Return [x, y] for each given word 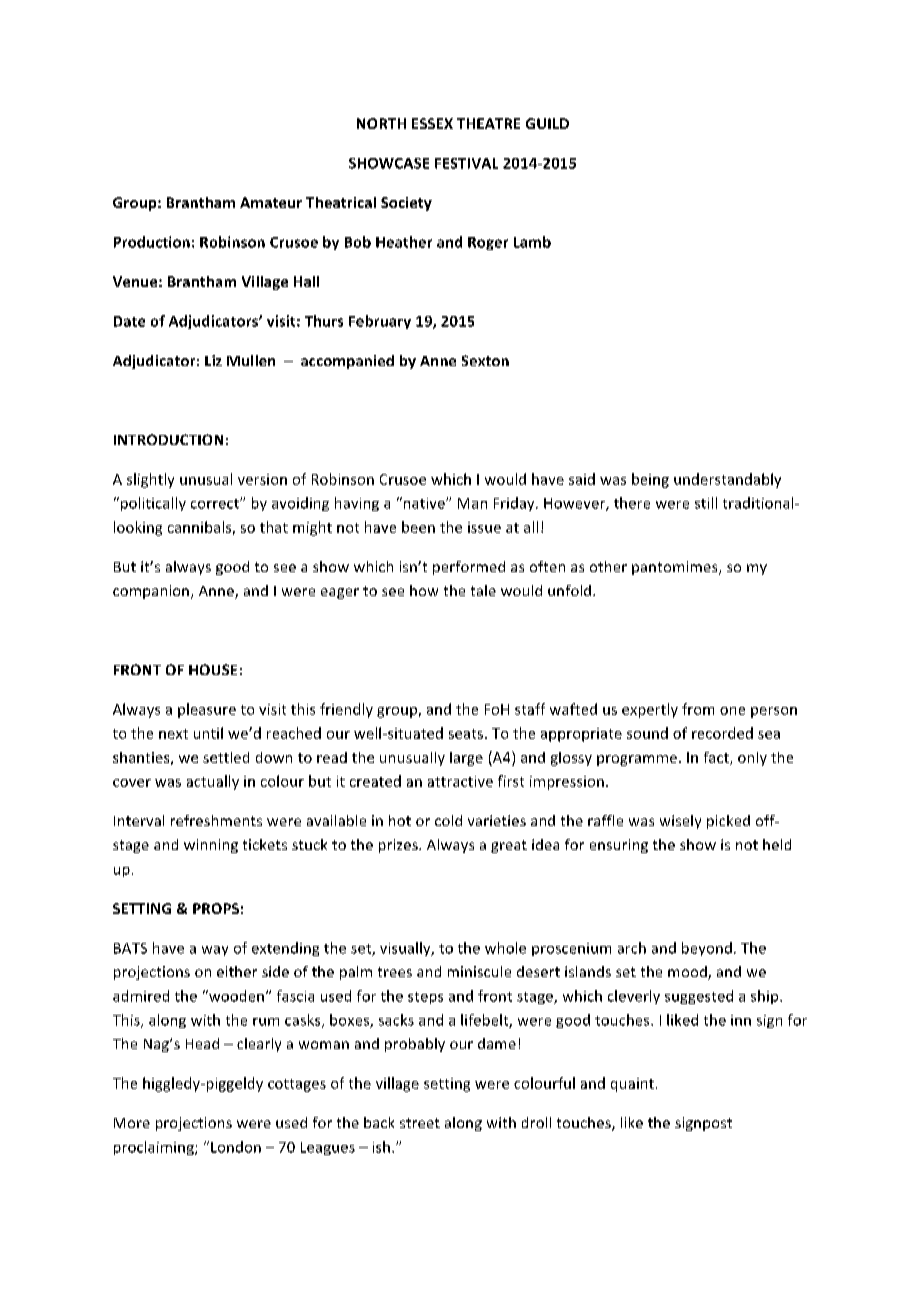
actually [213, 782]
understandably [727, 480]
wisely [680, 822]
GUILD [547, 123]
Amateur [271, 202]
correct [216, 504]
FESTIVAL [466, 163]
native [424, 503]
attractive [460, 781]
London [236, 1147]
